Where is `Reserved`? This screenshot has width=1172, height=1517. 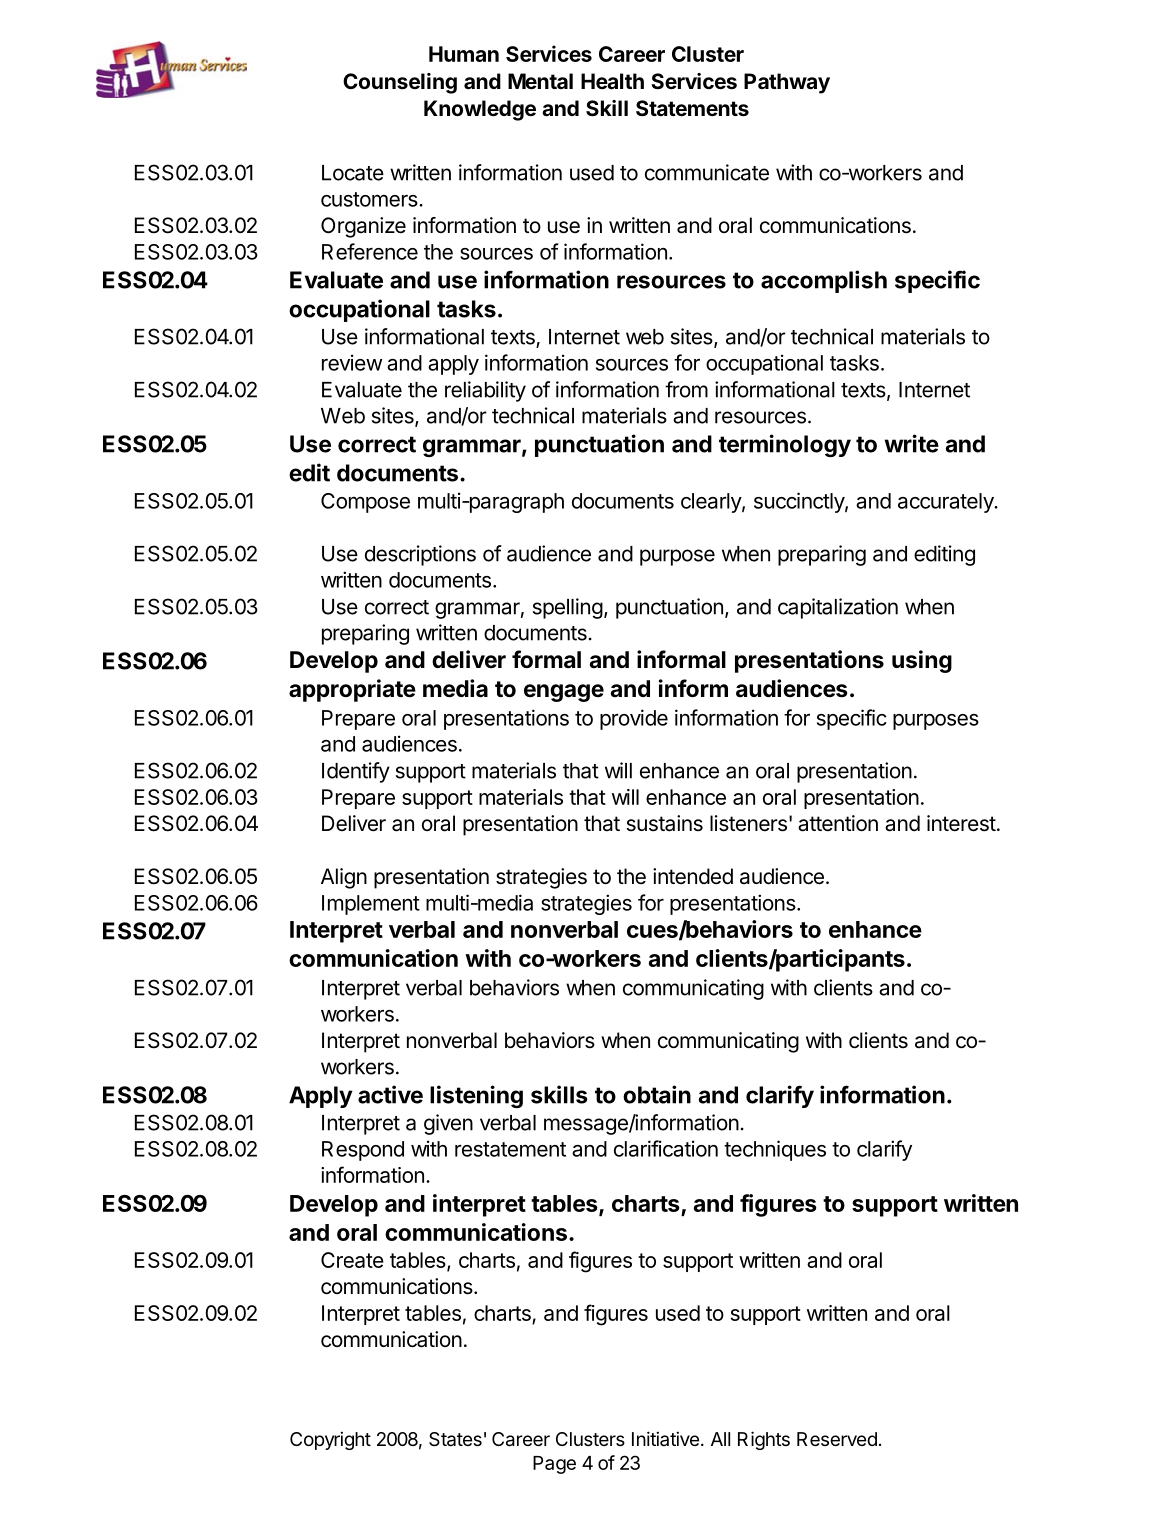
Reserved is located at coordinates (837, 1439).
